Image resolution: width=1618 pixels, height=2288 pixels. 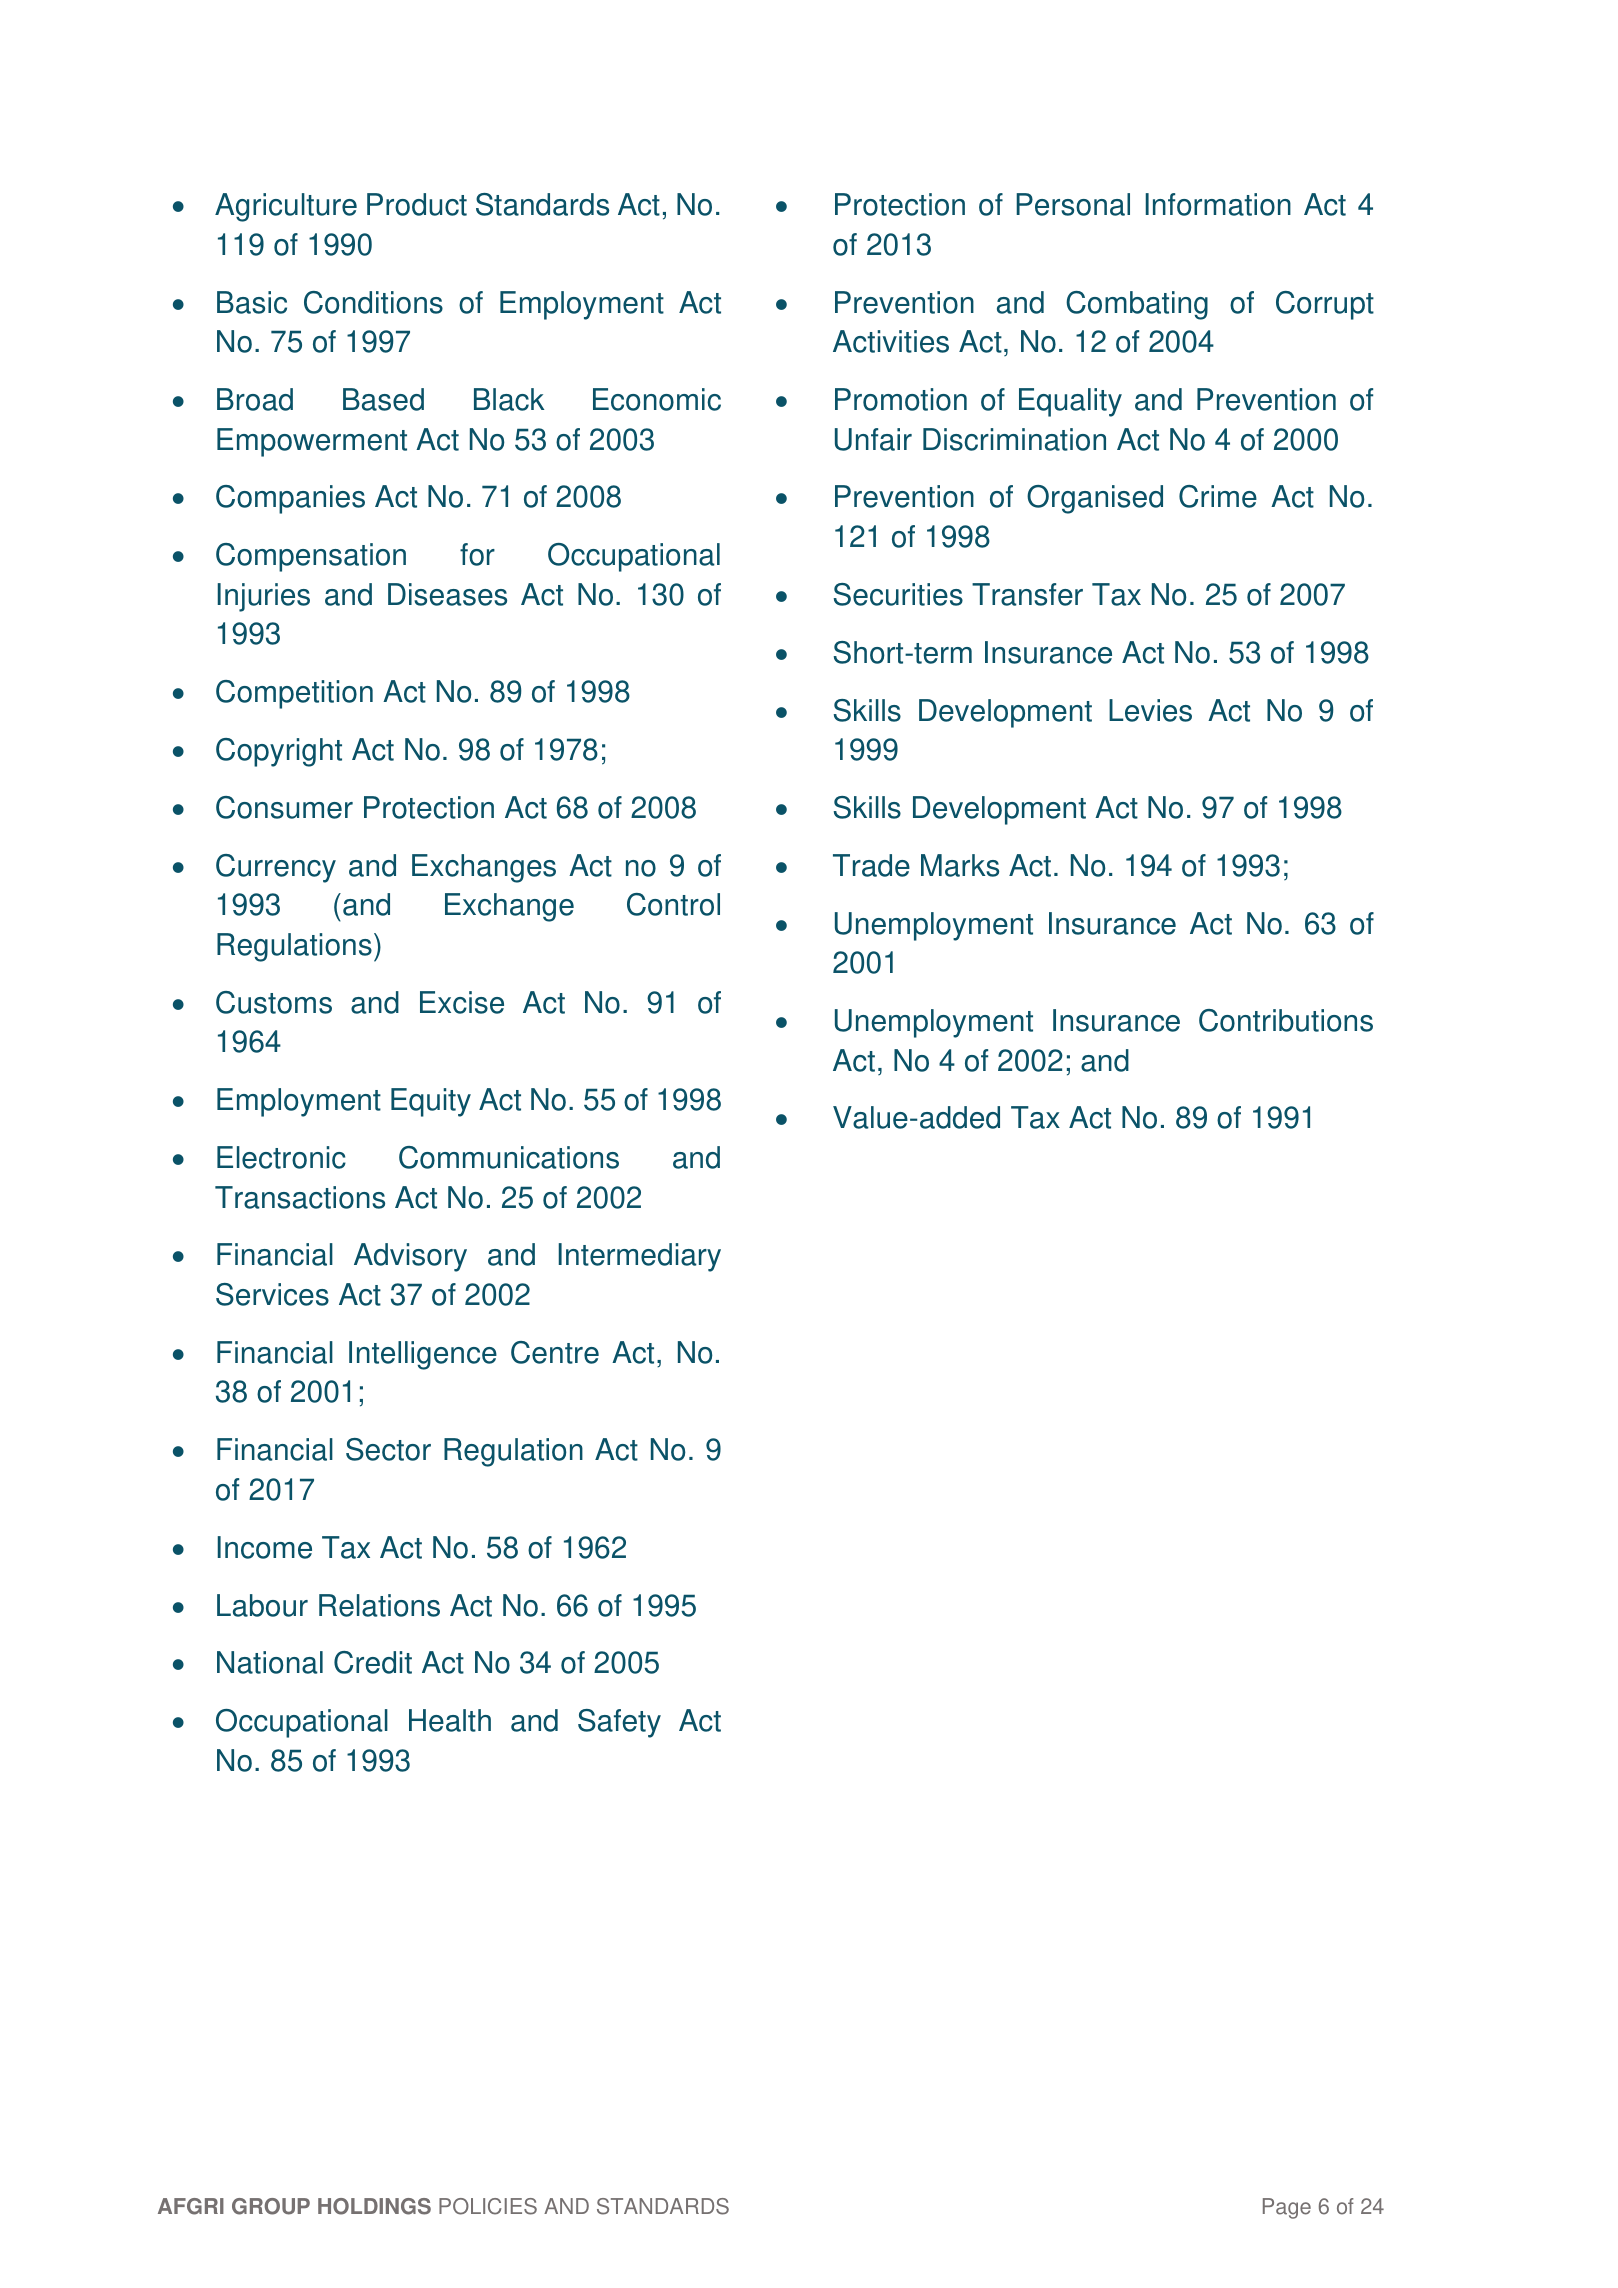 What do you see at coordinates (374, 2206) in the screenshot?
I see `HOLDINGS` at bounding box center [374, 2206].
